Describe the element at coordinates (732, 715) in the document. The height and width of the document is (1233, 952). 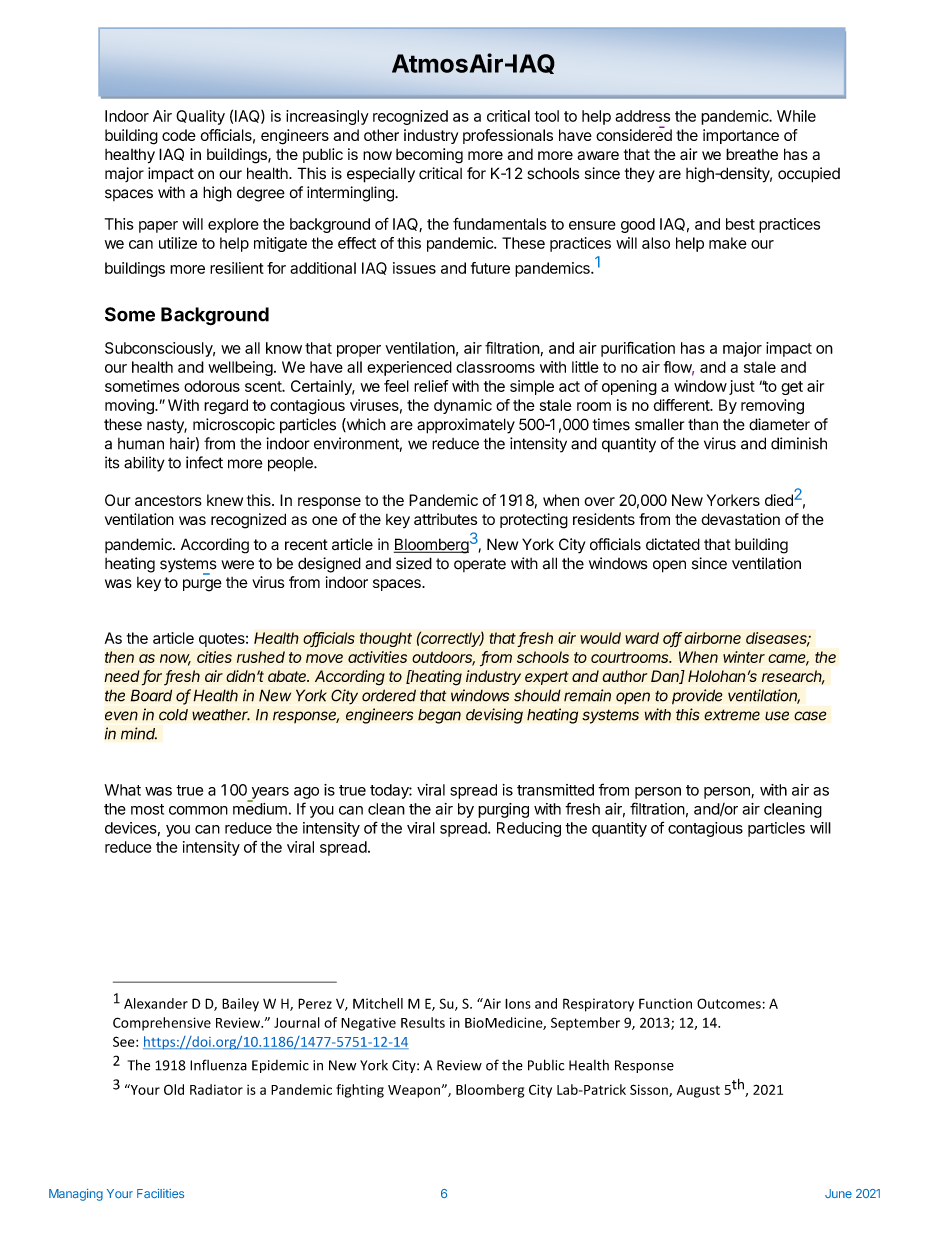
I see `extreme` at that location.
